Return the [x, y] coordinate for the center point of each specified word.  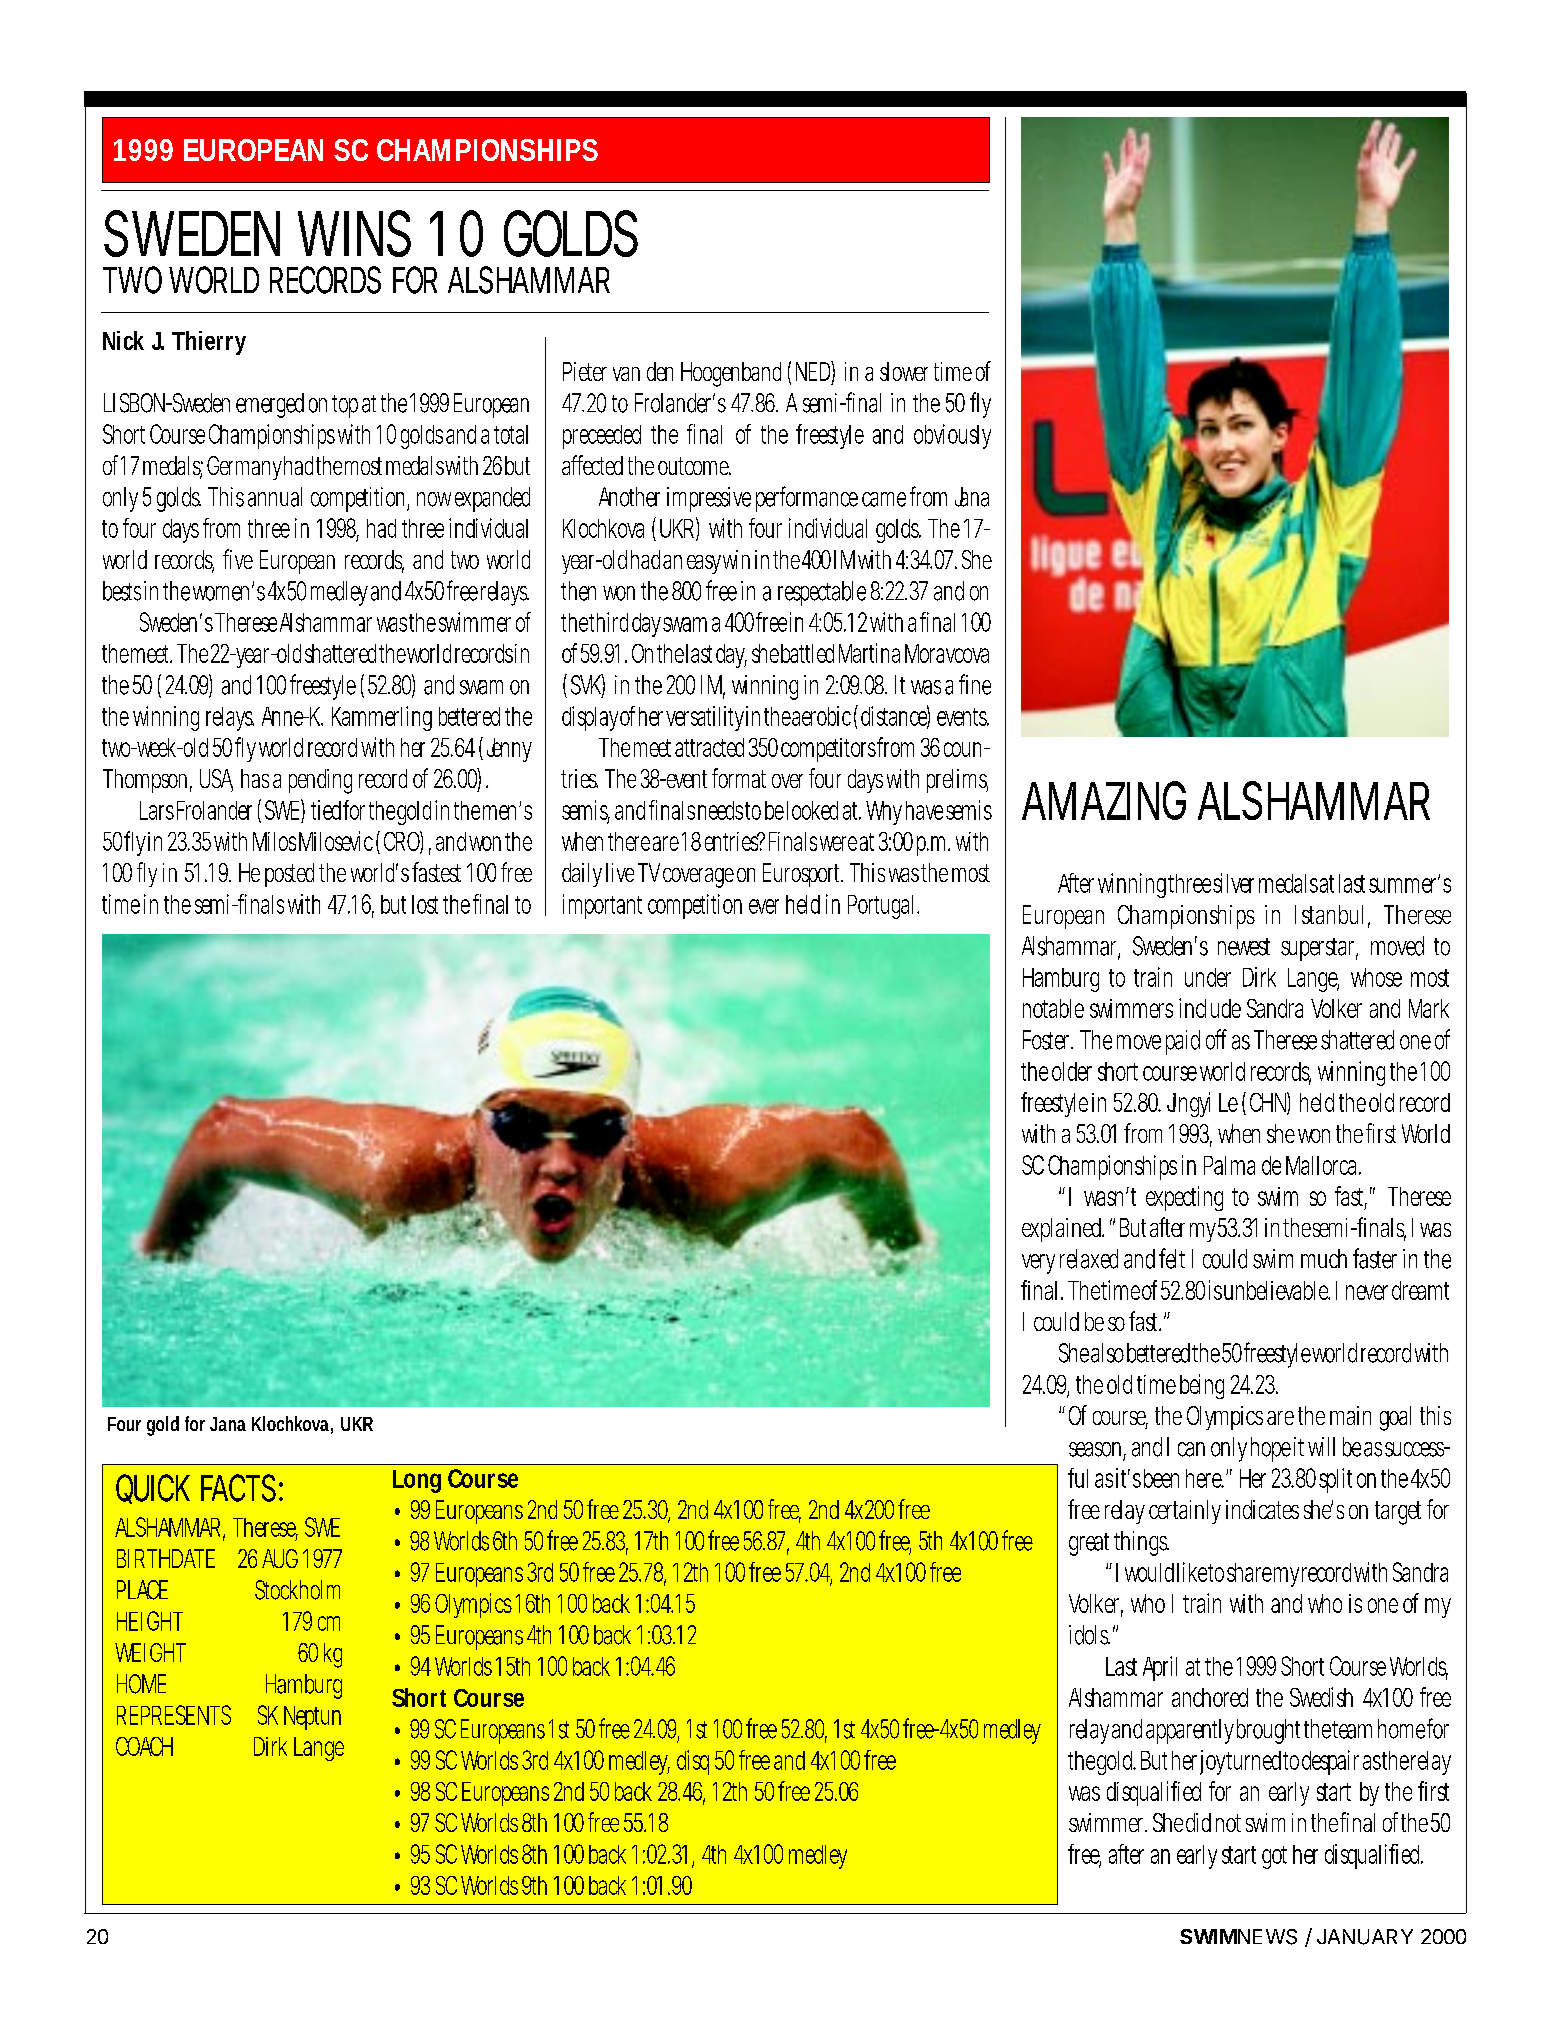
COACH [144, 1746]
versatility [705, 718]
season [1095, 1449]
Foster [1047, 1040]
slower [904, 371]
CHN [1268, 1102]
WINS [354, 233]
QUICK [153, 1489]
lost [425, 904]
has [255, 778]
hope [1271, 1449]
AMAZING [1104, 800]
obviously [952, 436]
